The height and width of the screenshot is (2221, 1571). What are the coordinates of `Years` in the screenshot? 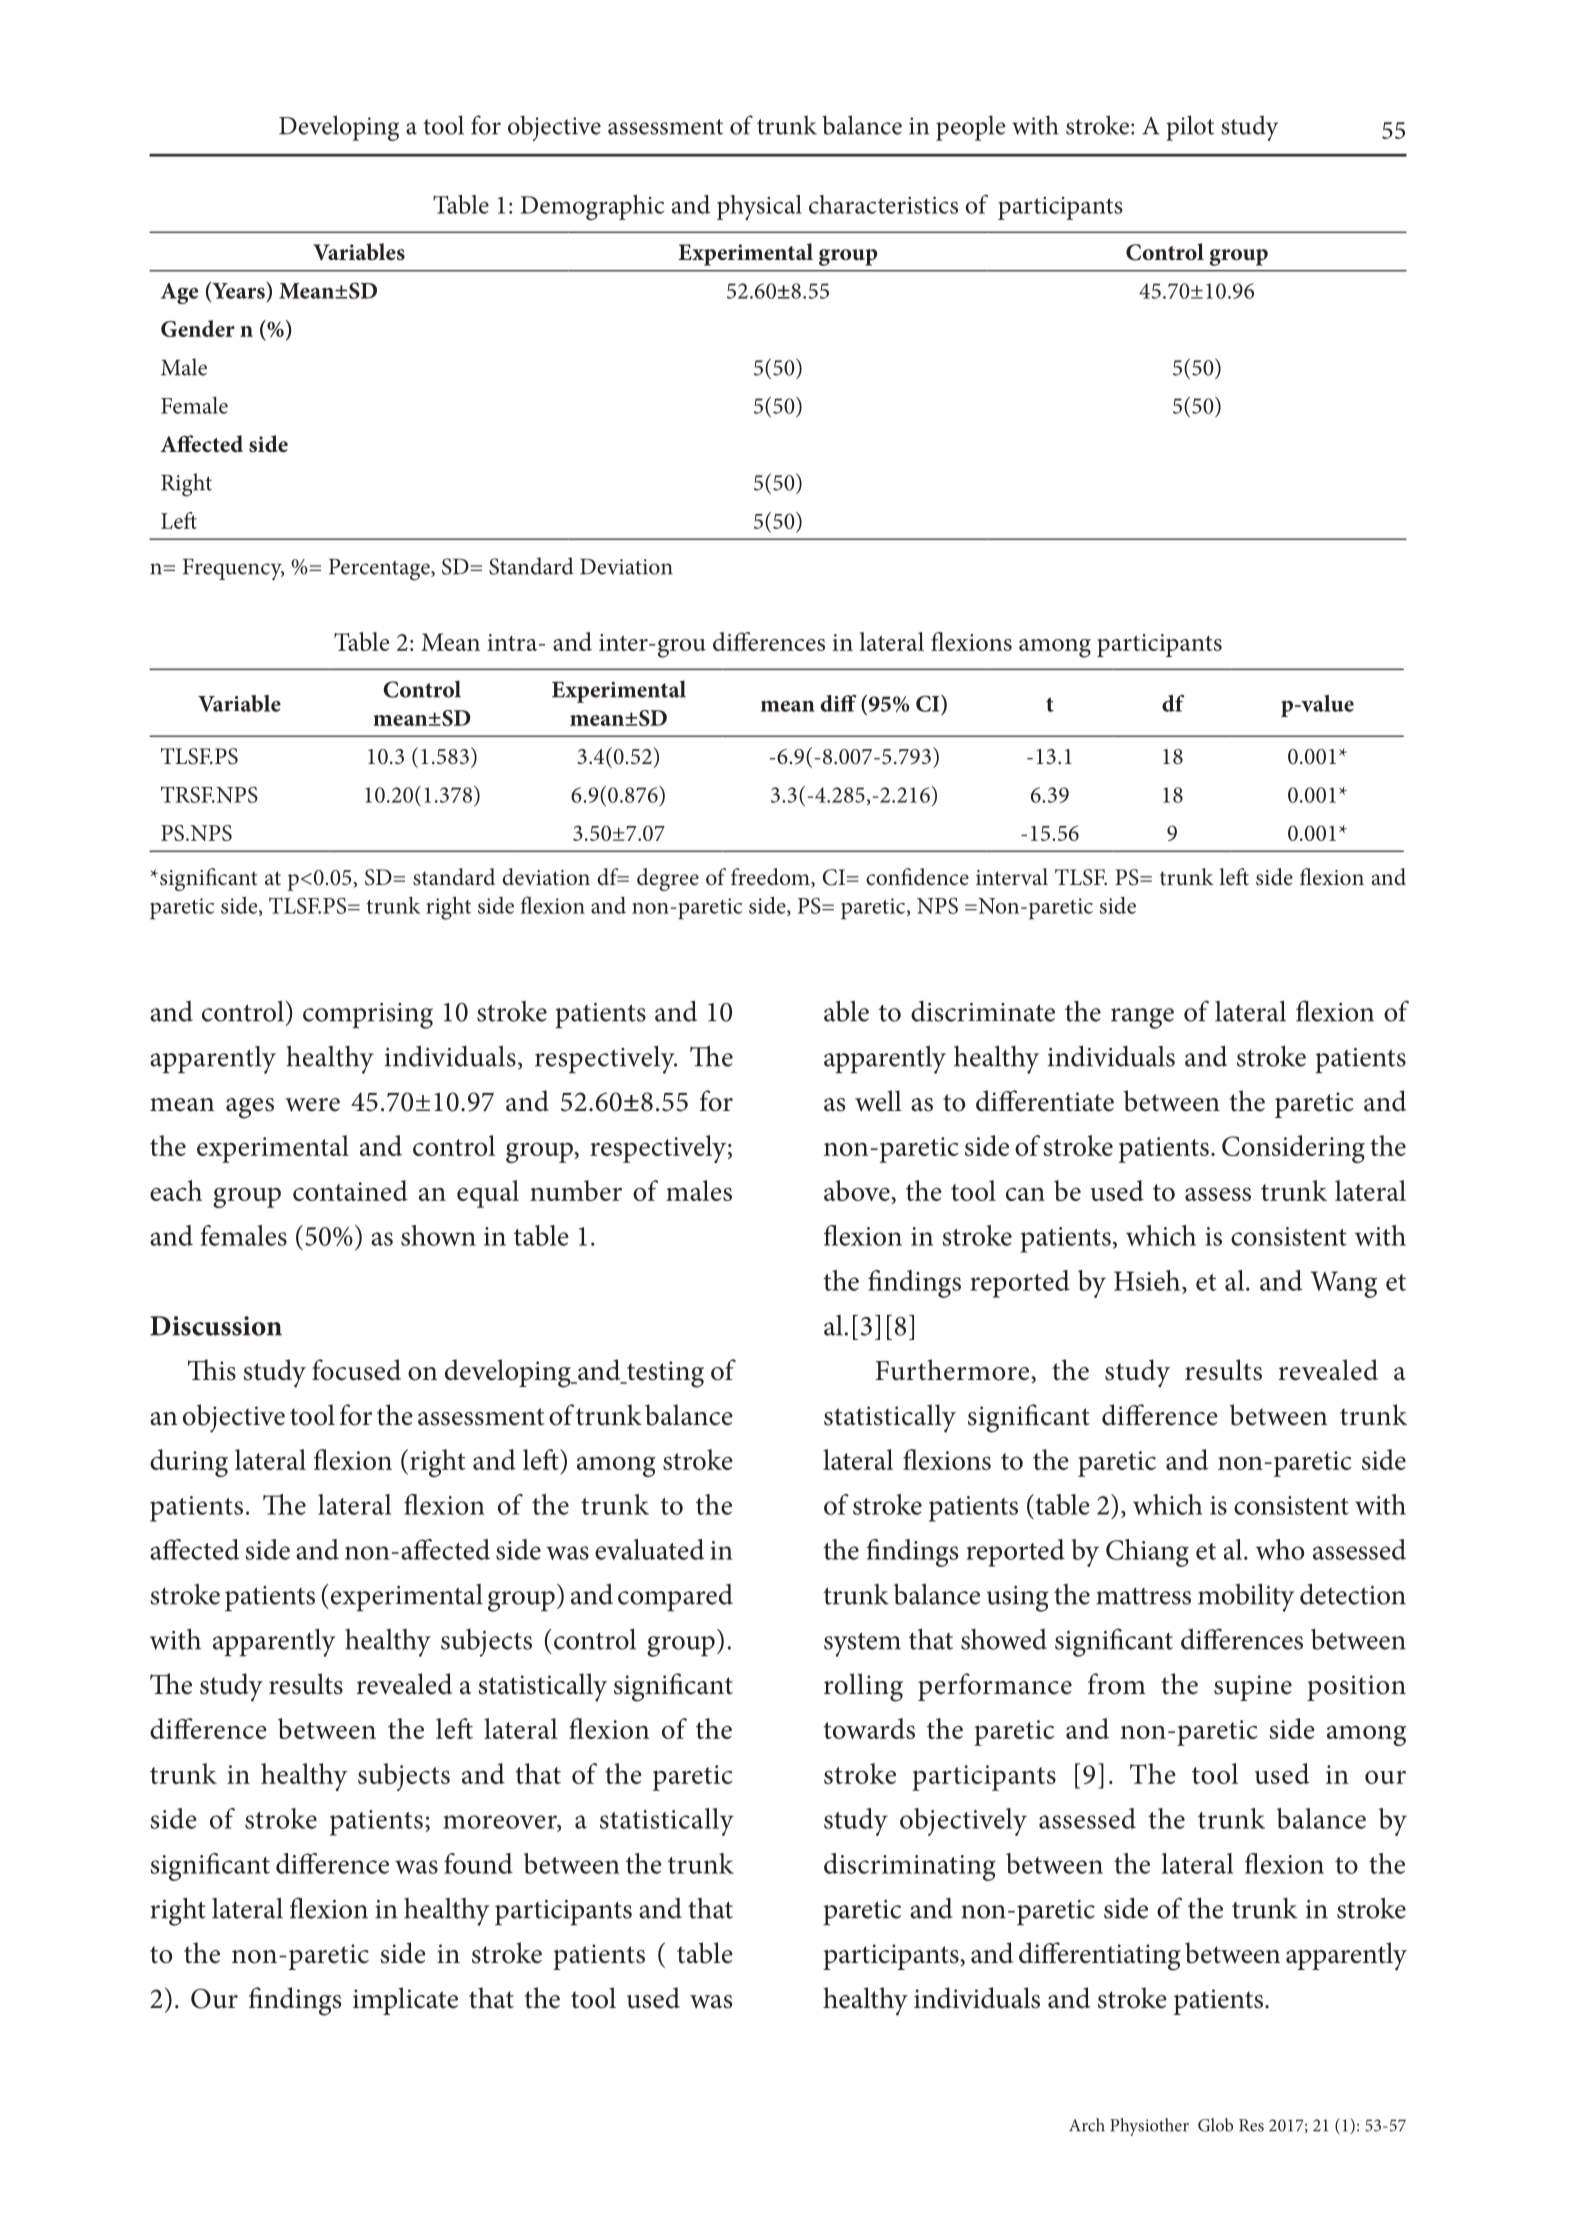 It's located at (238, 291).
